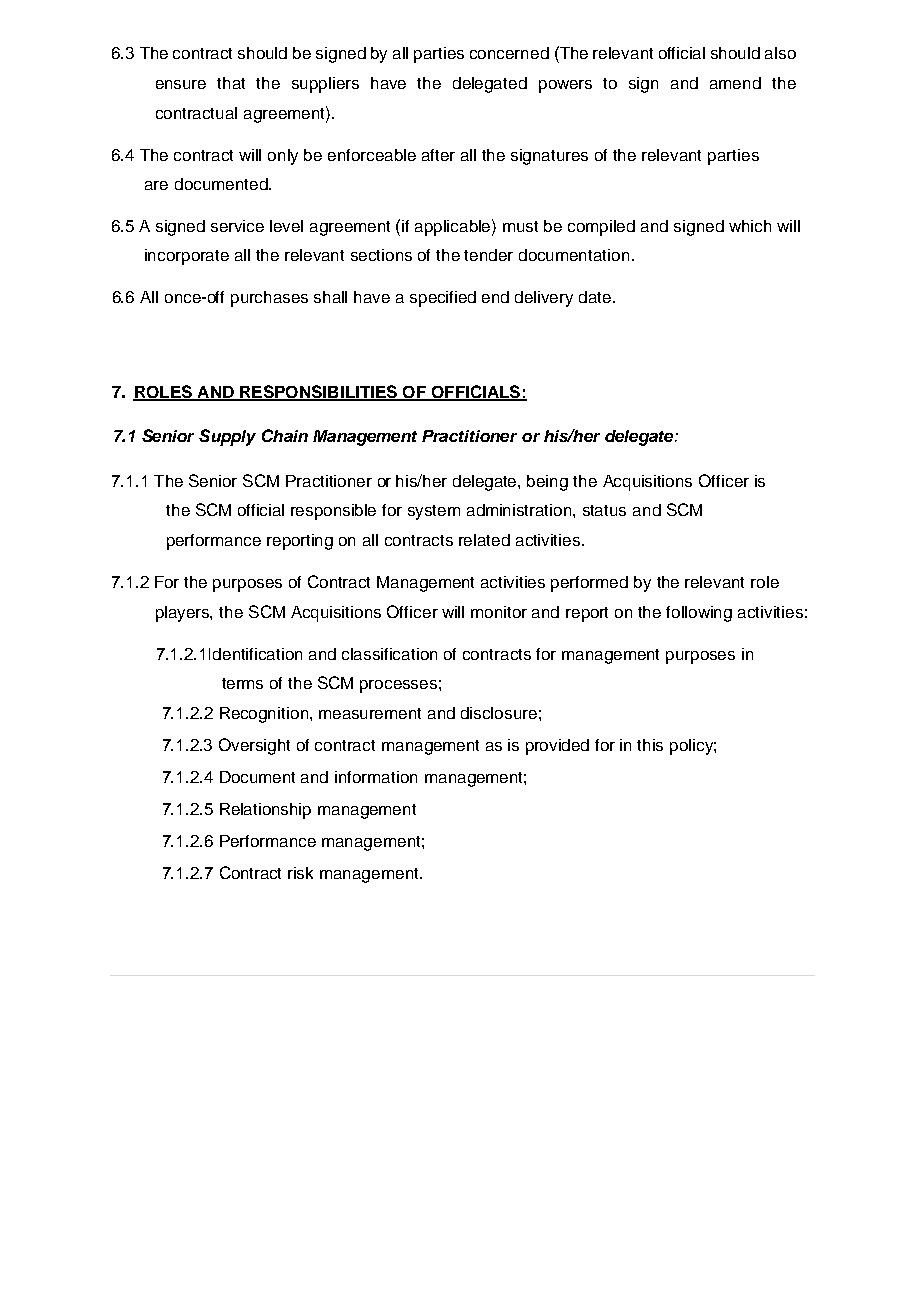 The height and width of the document is (1308, 924). What do you see at coordinates (699, 614) in the document?
I see `following` at bounding box center [699, 614].
